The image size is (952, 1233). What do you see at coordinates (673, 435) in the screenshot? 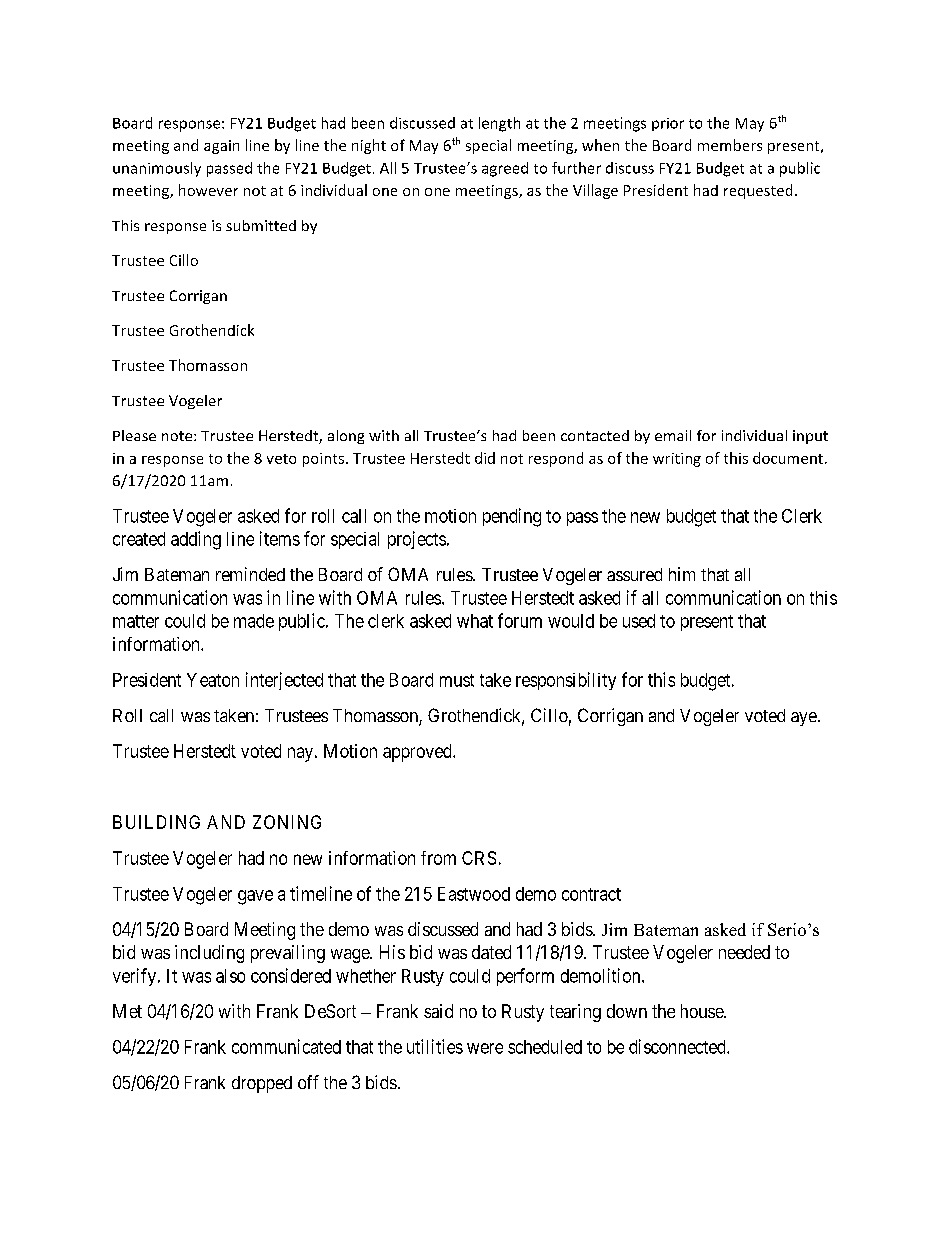
I see `email` at bounding box center [673, 435].
